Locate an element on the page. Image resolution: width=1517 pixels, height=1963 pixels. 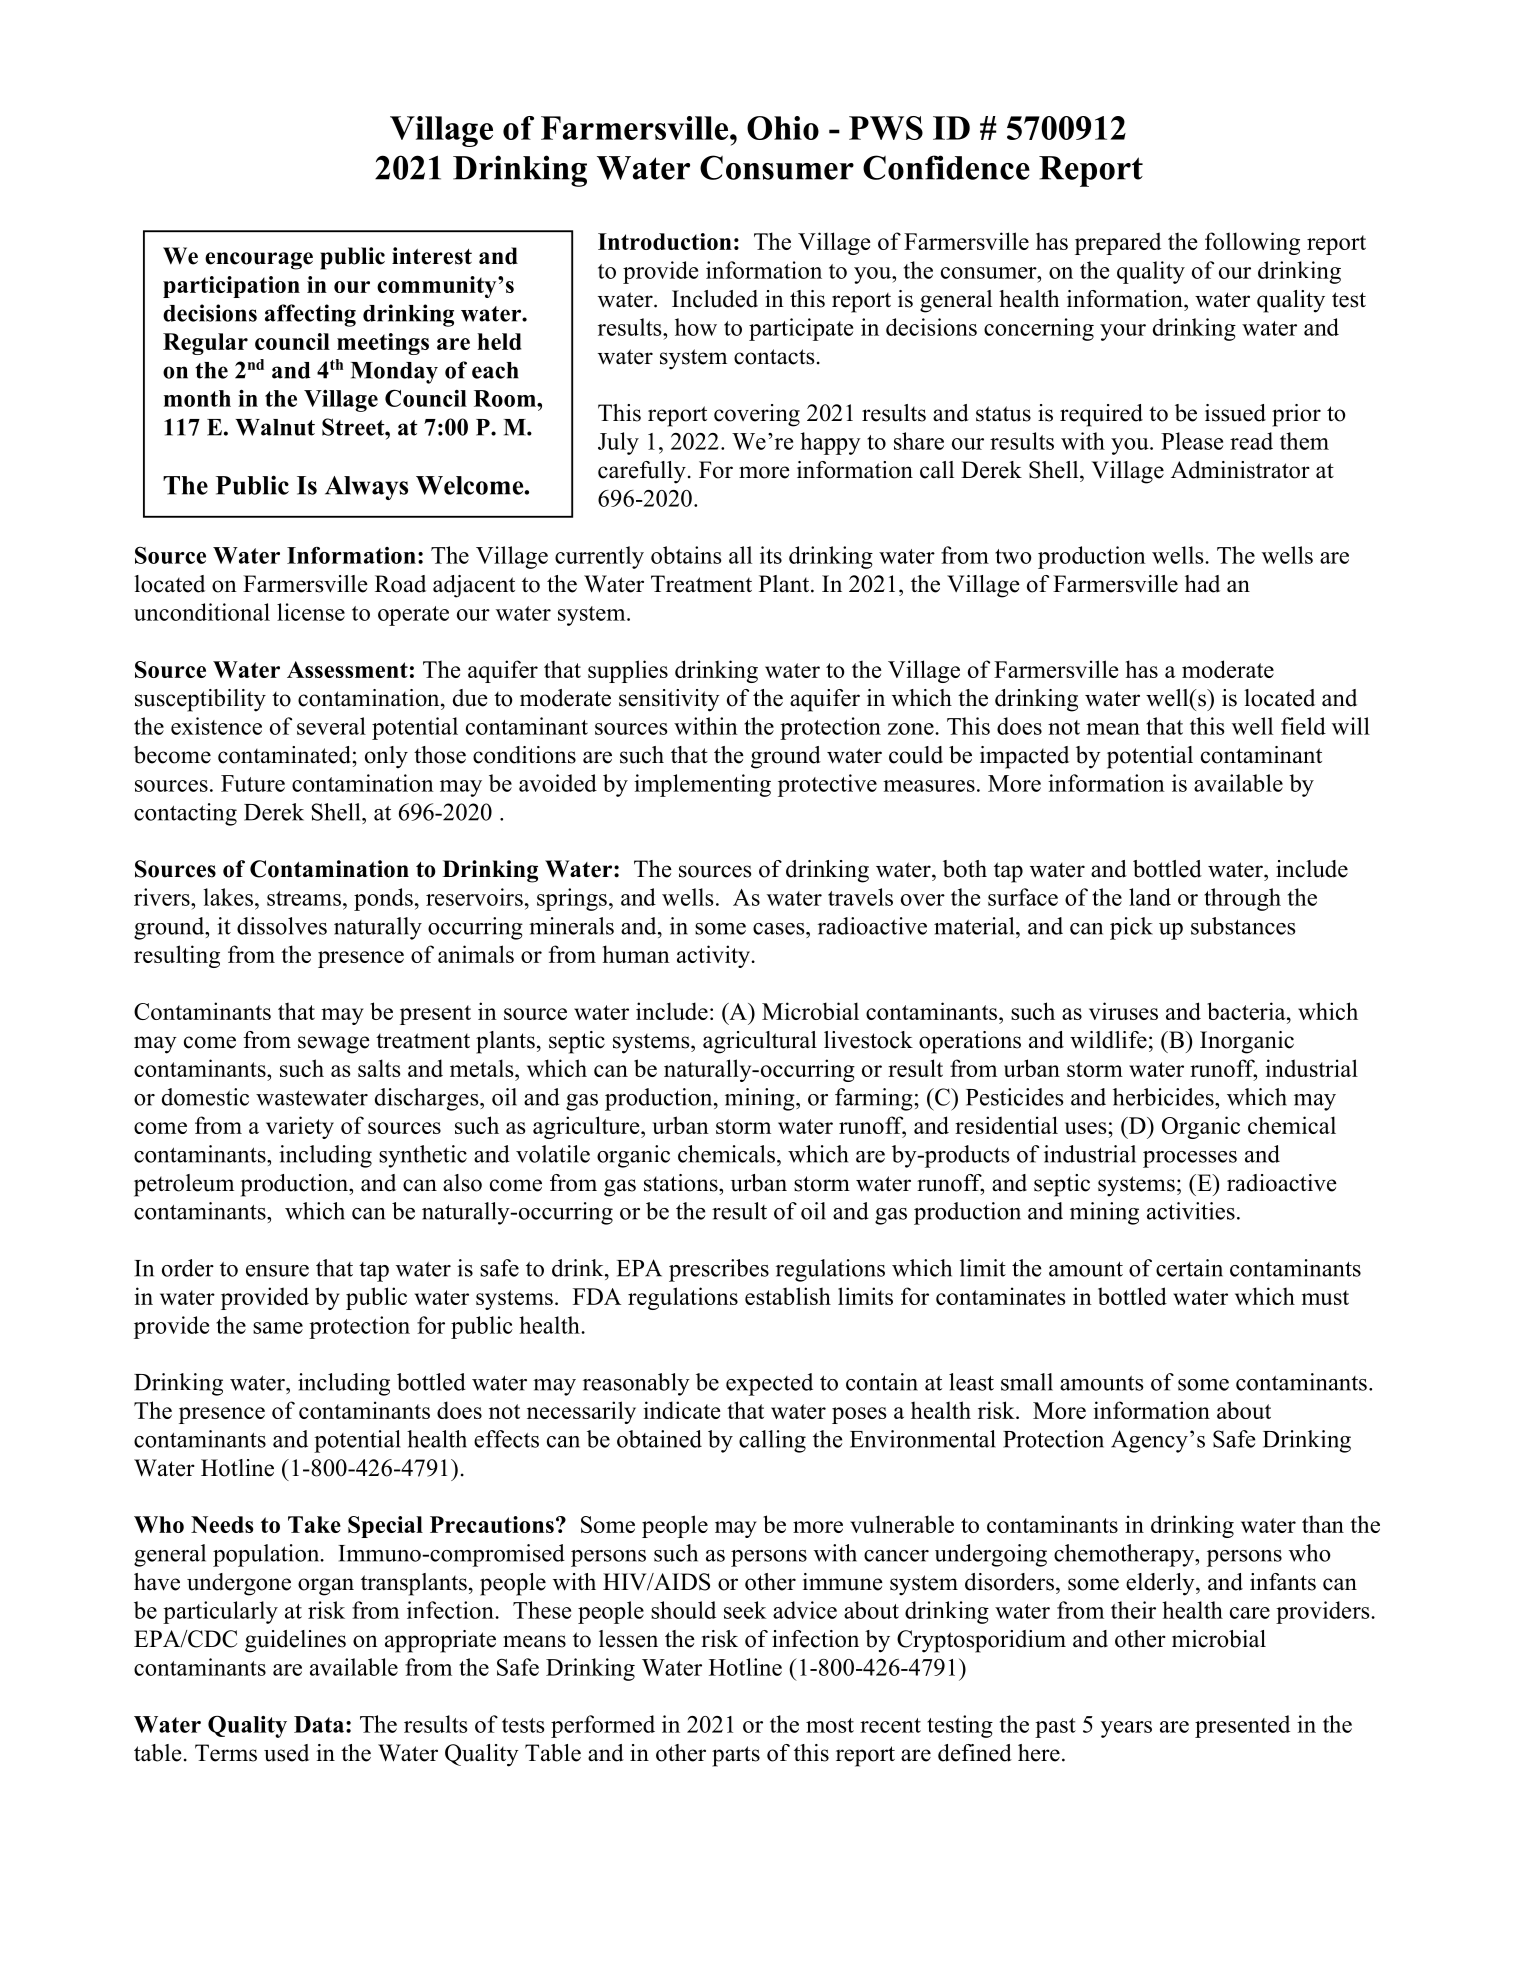
establish is located at coordinates (788, 1296).
